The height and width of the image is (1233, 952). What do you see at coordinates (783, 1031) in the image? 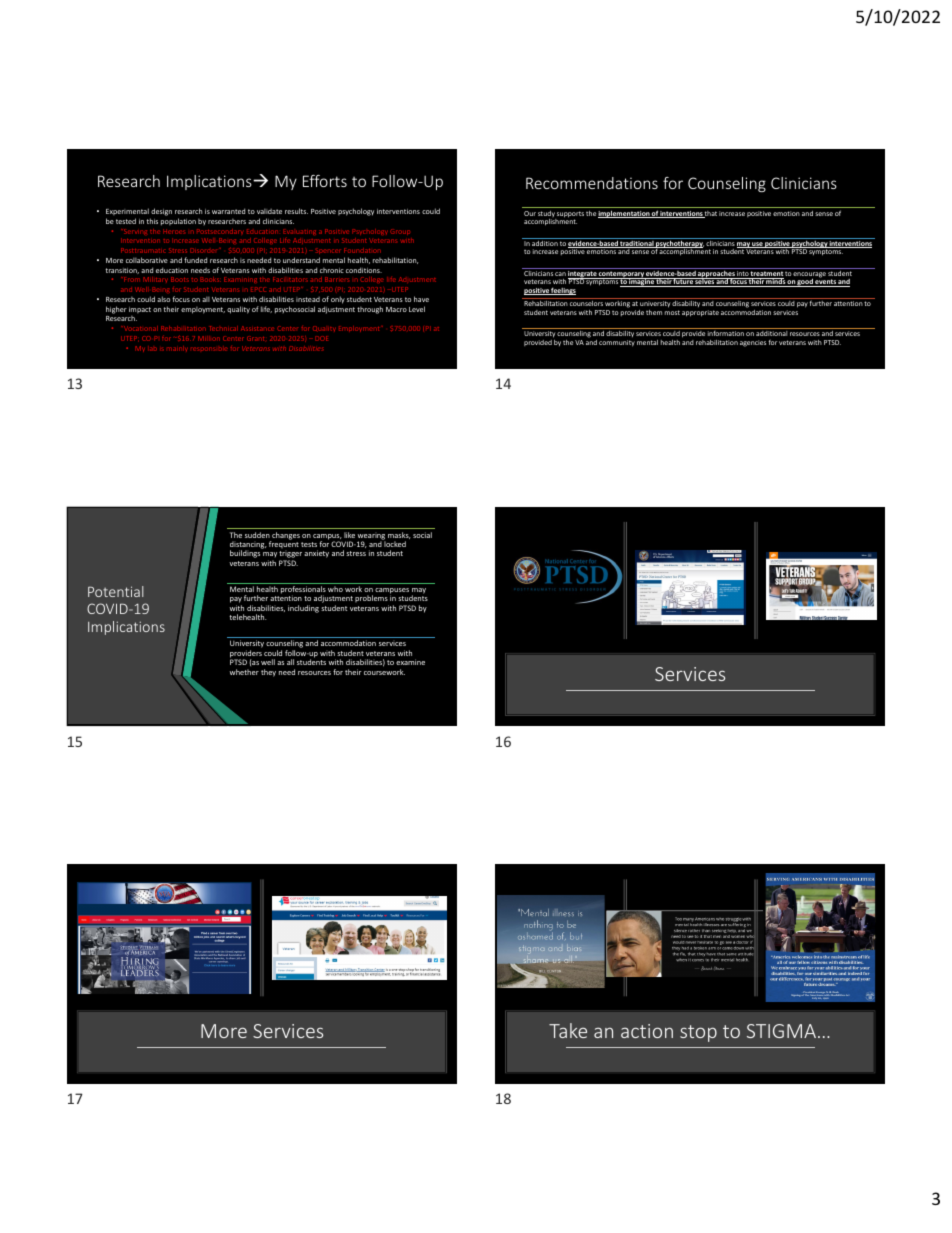
I see `STIGMA` at bounding box center [783, 1031].
